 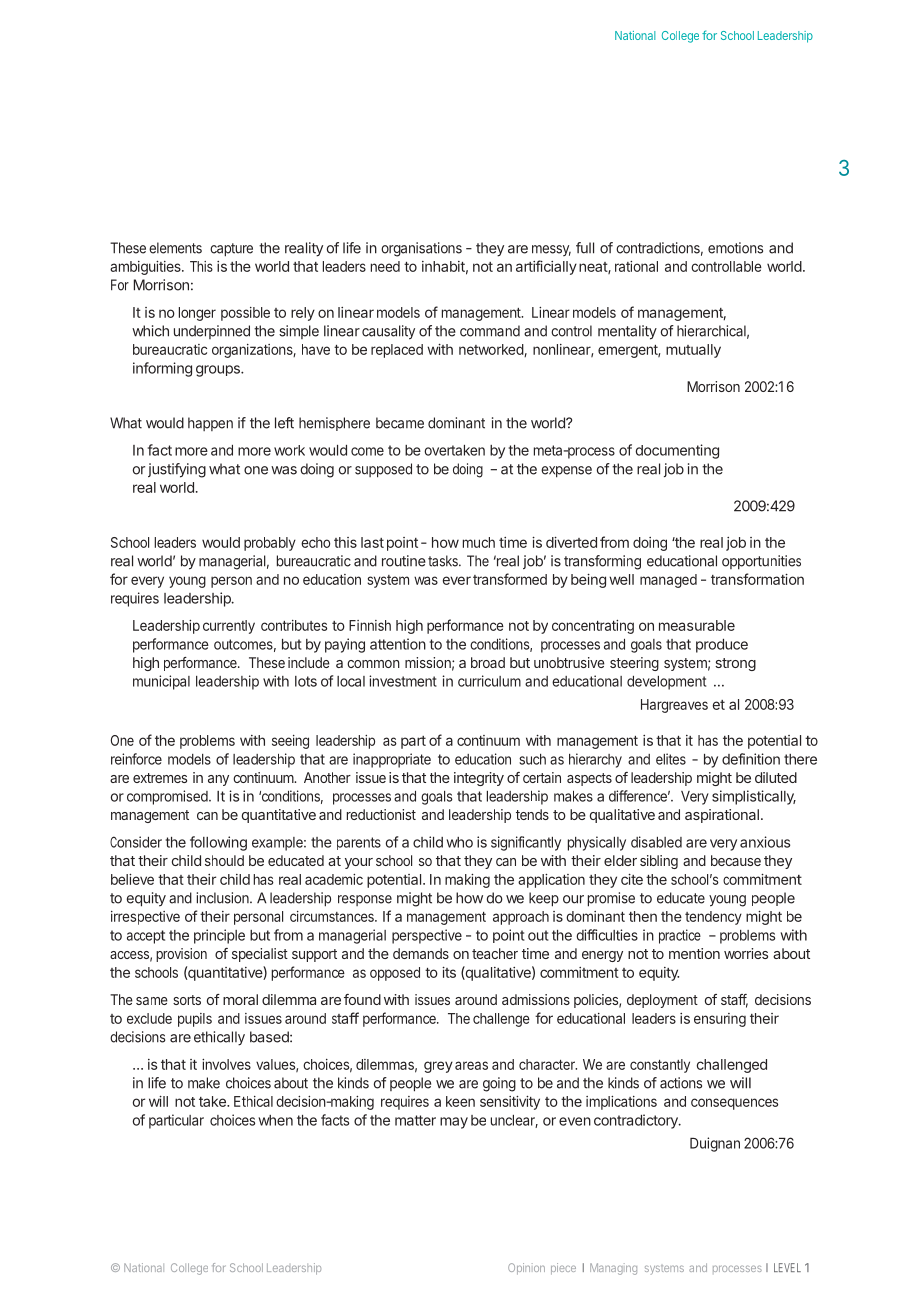 I want to click on when, so click(x=275, y=1120).
